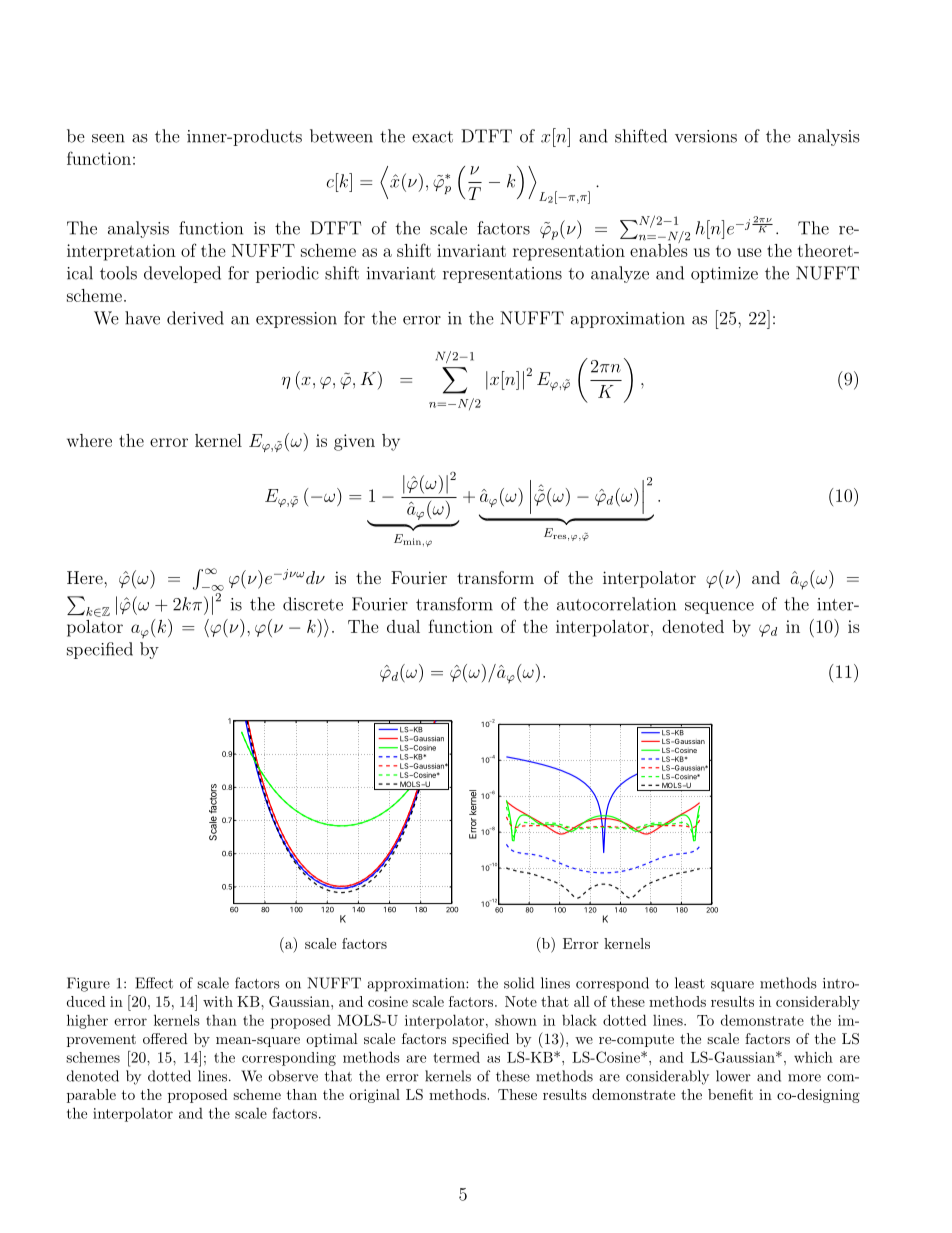  Describe the element at coordinates (719, 608) in the image. I see `sequence` at that location.
